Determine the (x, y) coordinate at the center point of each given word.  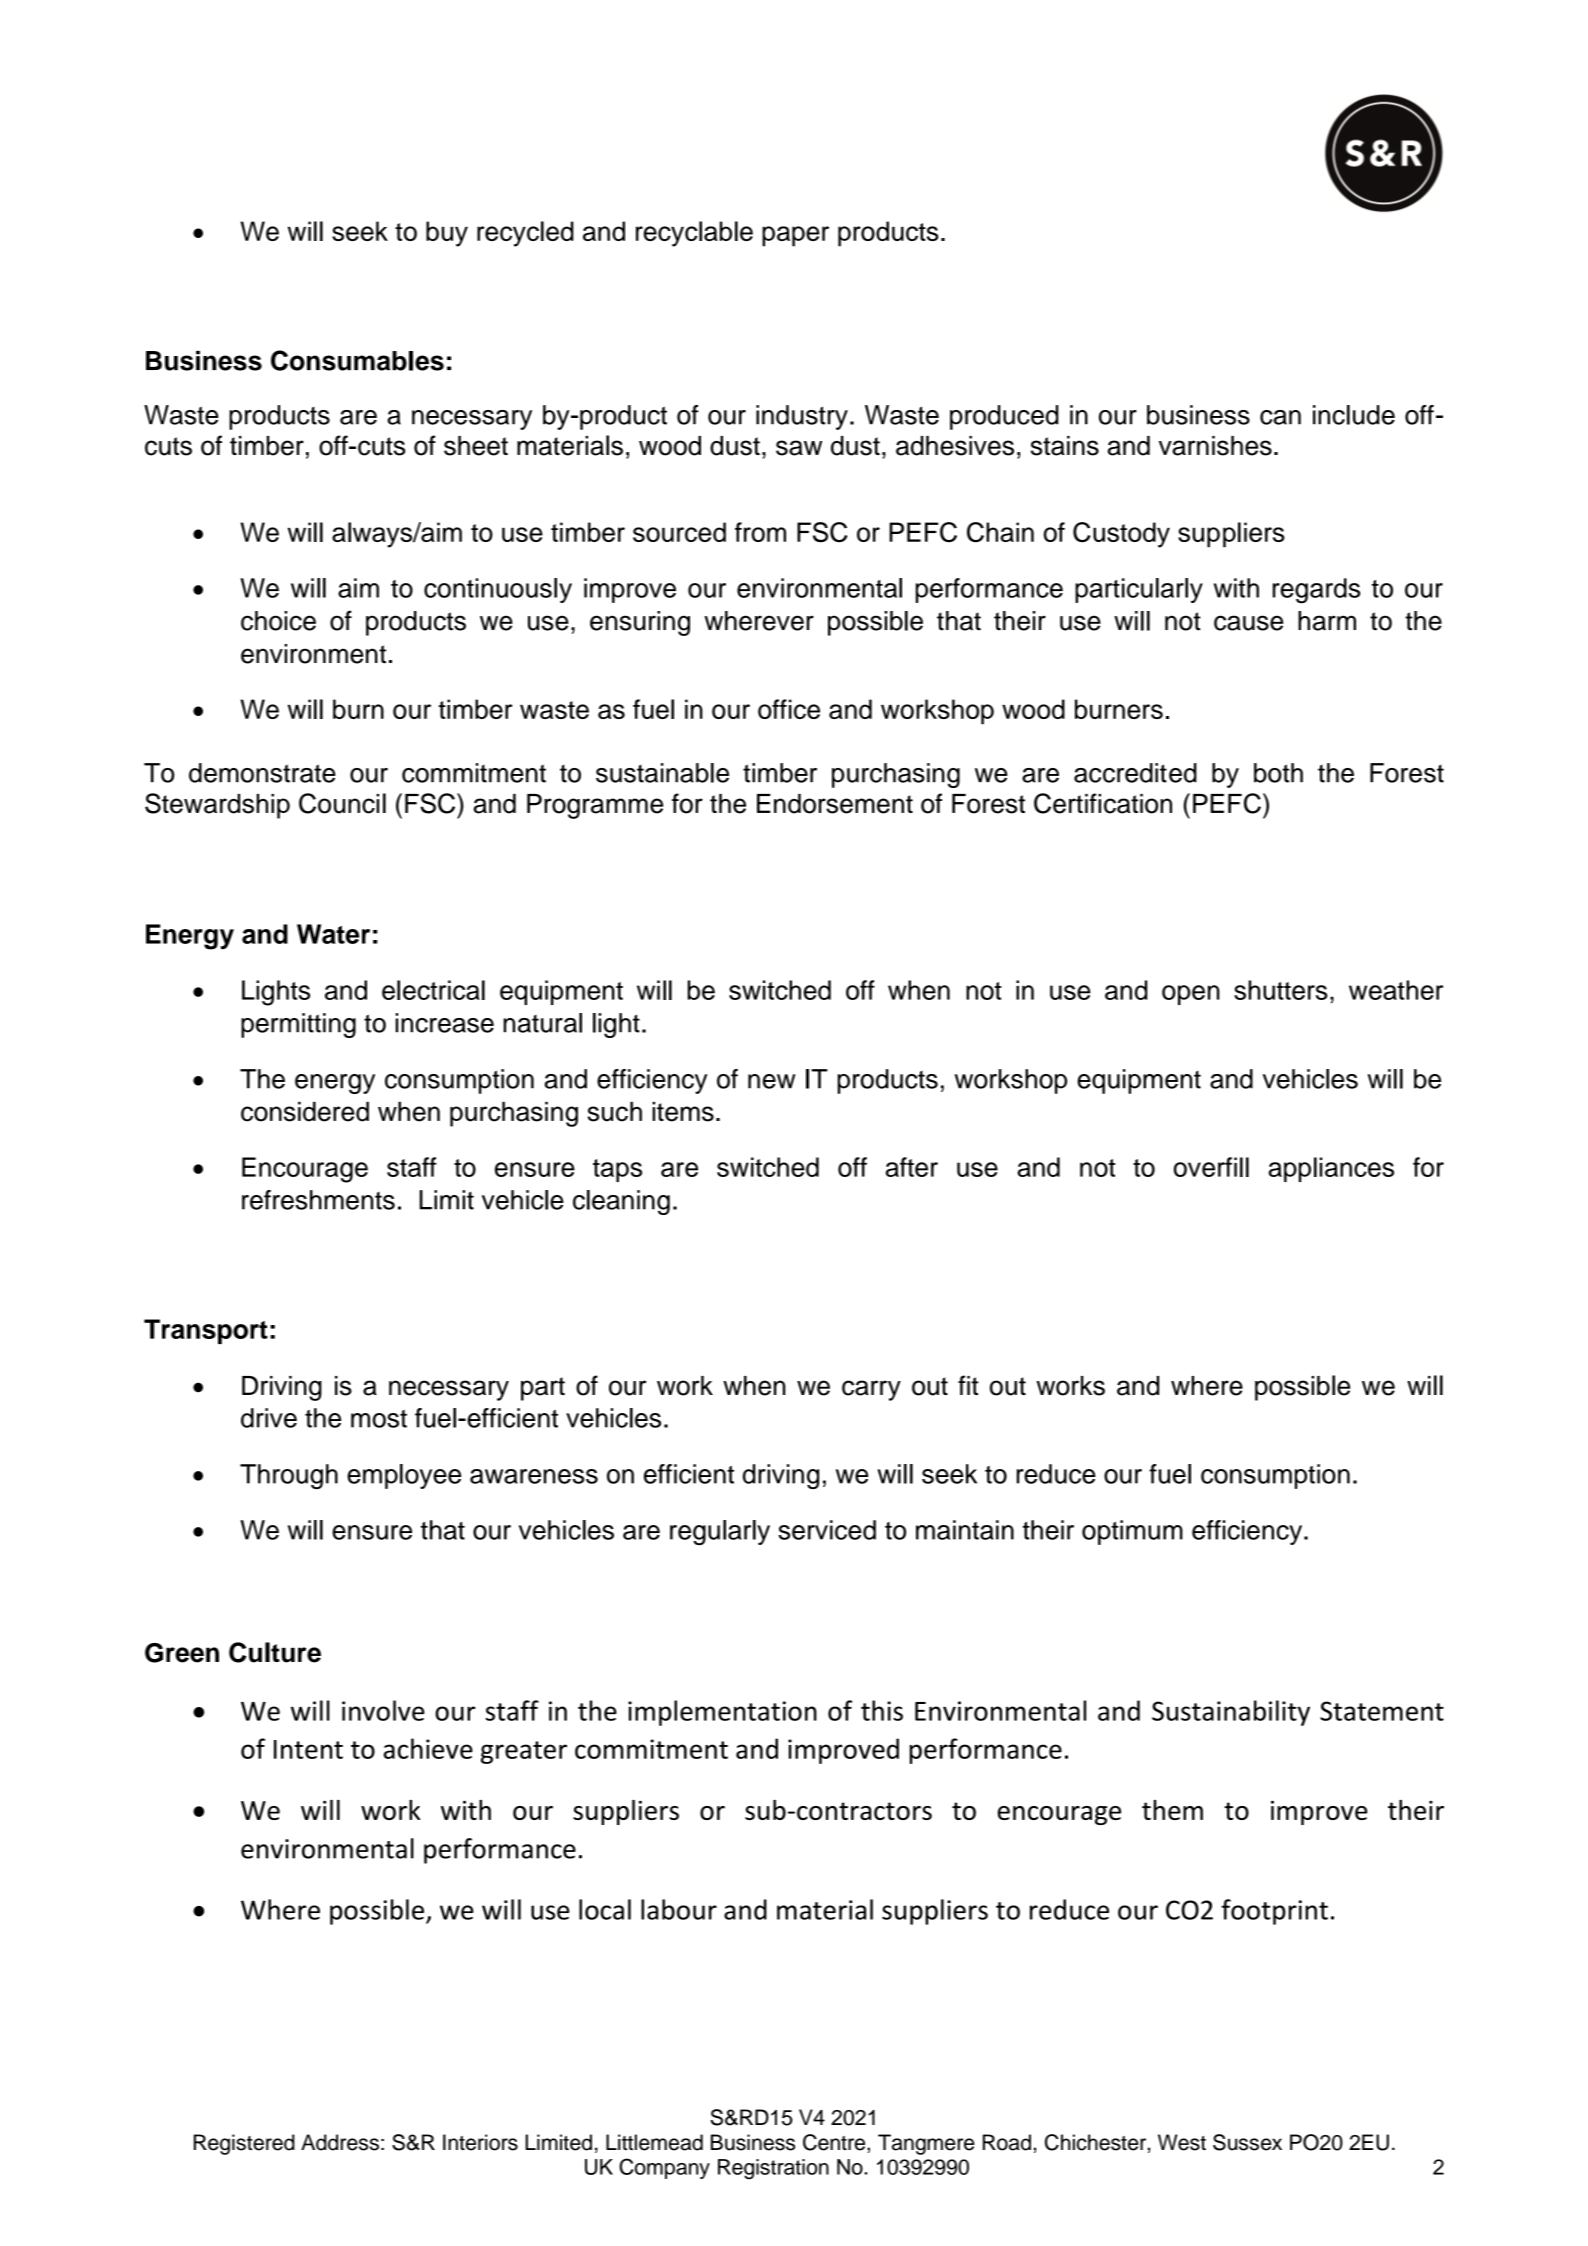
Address (340, 2142)
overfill (1211, 1167)
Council (342, 803)
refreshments (318, 1200)
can (1280, 417)
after (912, 1167)
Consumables (357, 360)
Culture (275, 1652)
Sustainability (1231, 1713)
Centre (835, 2142)
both (1278, 773)
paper (795, 236)
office (789, 709)
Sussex (1247, 2142)
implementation (722, 1713)
